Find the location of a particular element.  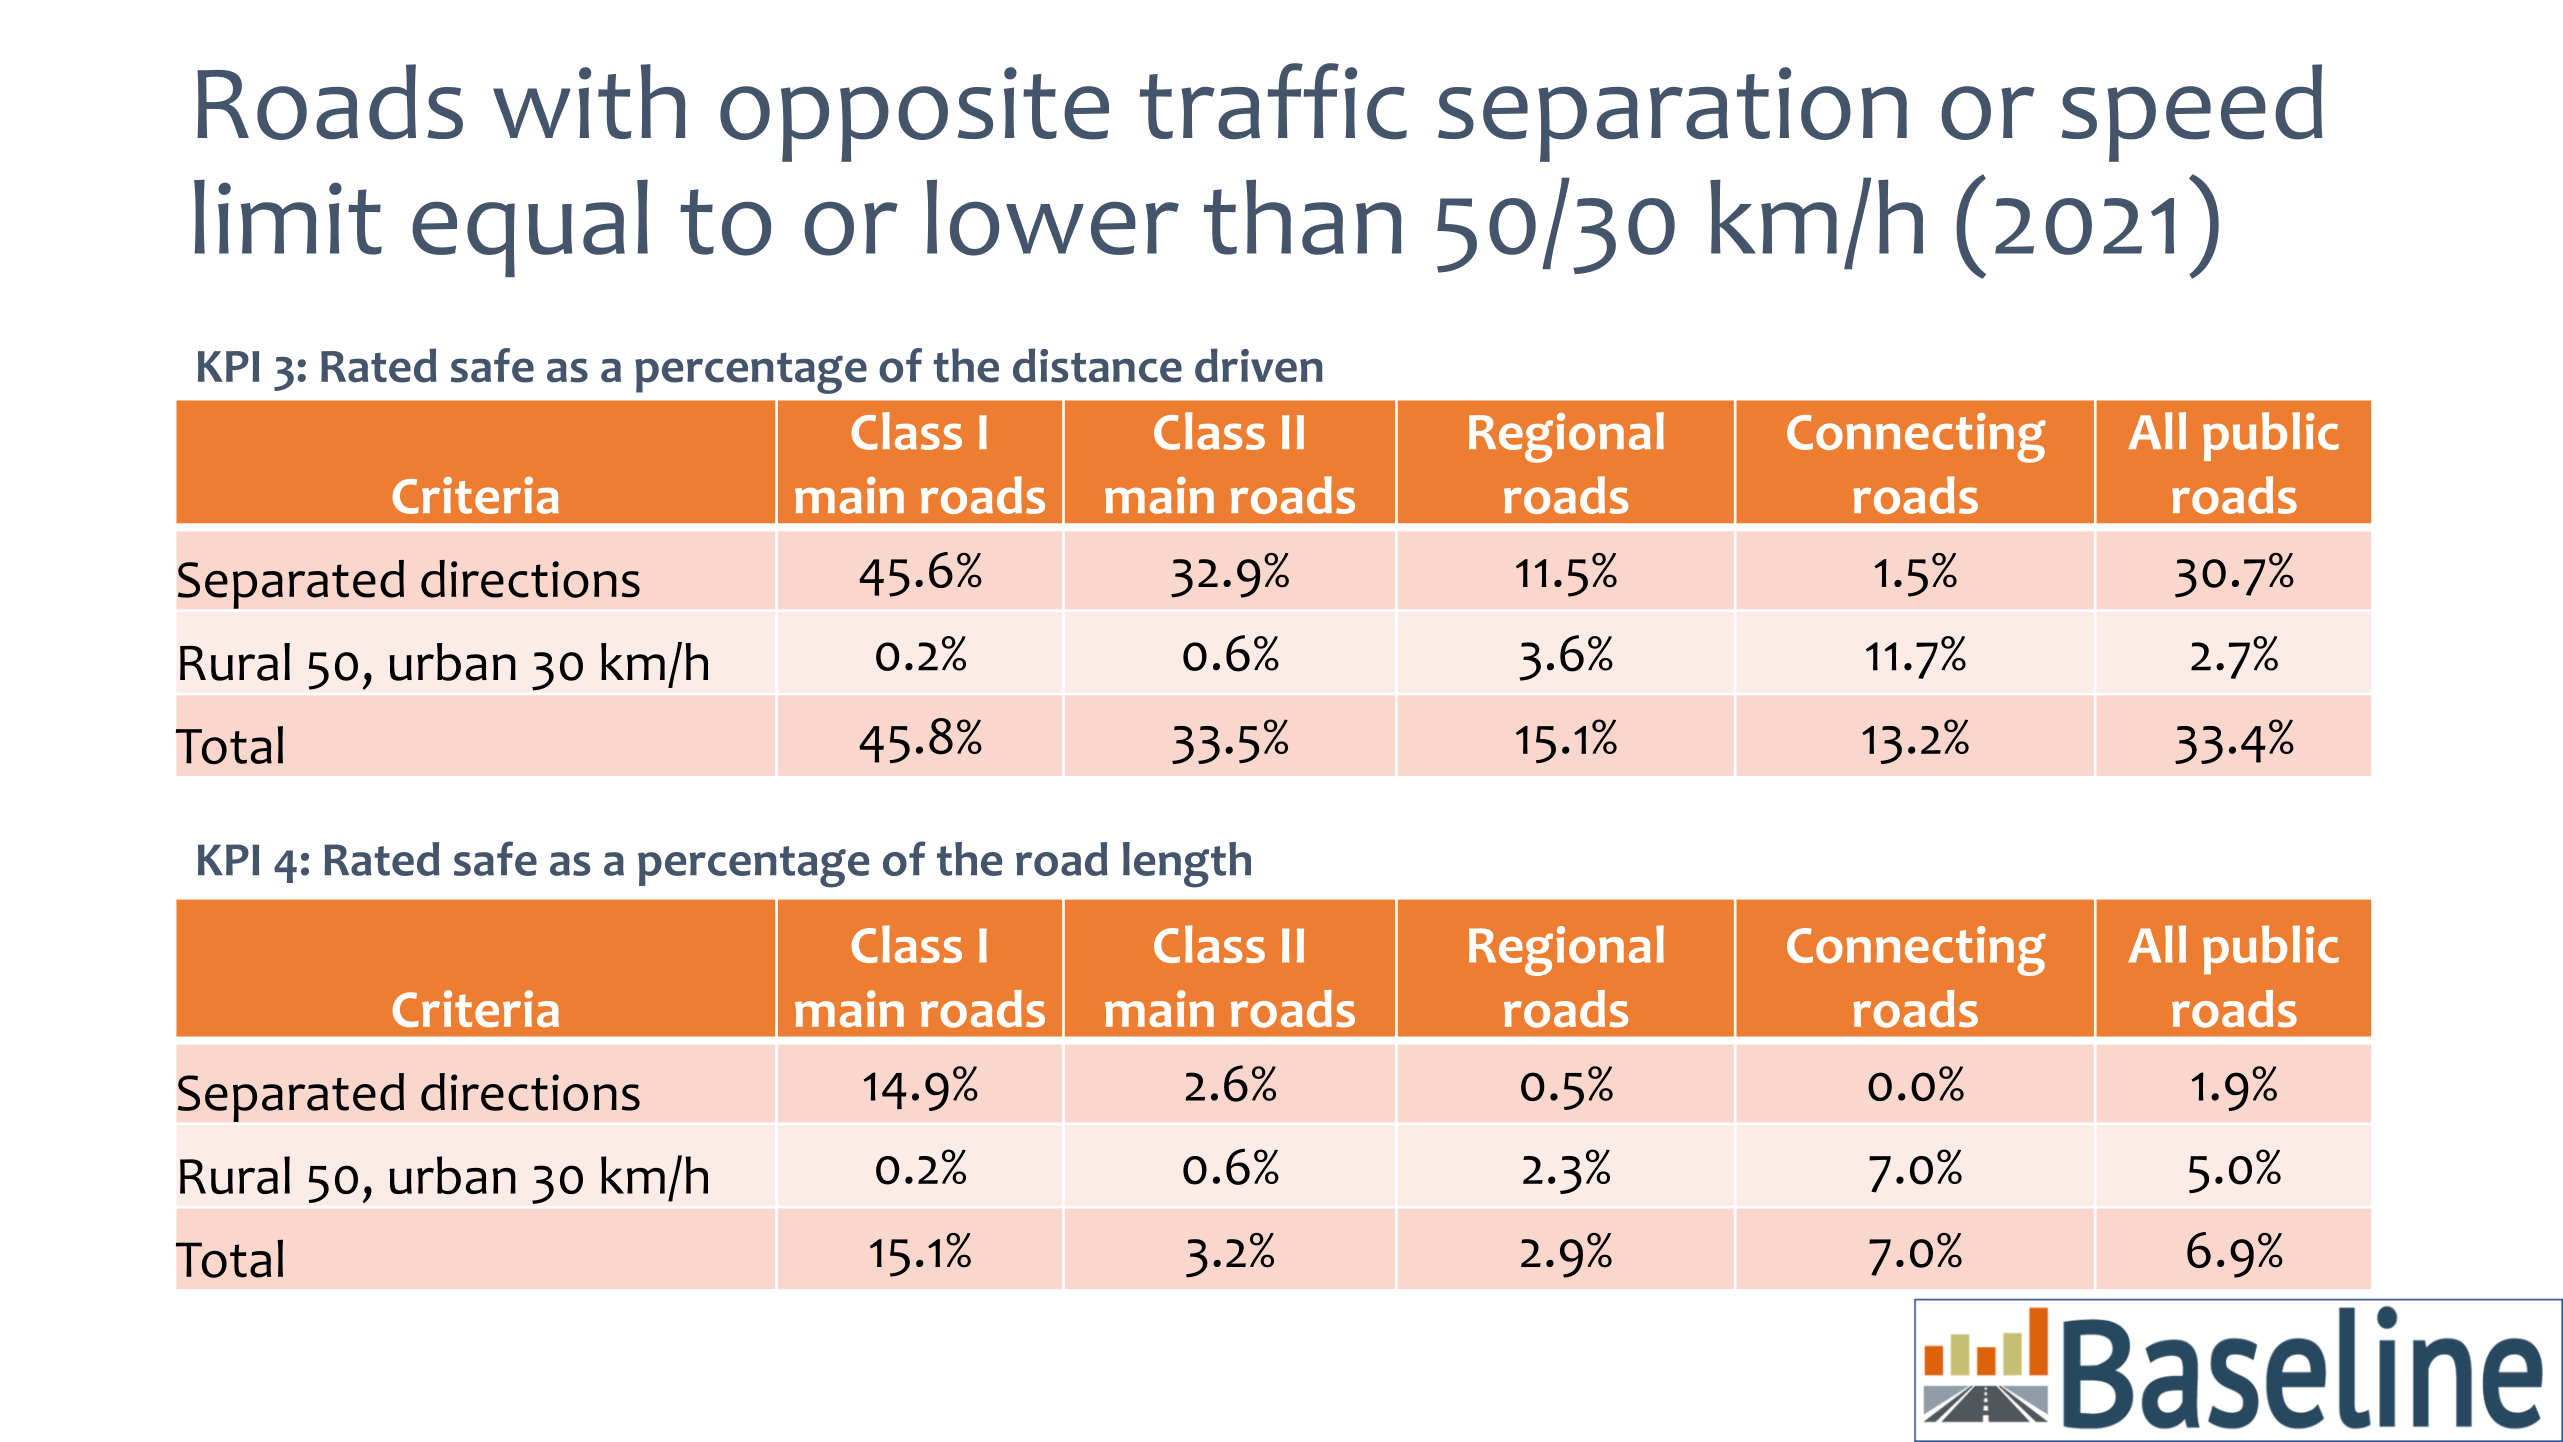

lower is located at coordinates (1052, 217).
